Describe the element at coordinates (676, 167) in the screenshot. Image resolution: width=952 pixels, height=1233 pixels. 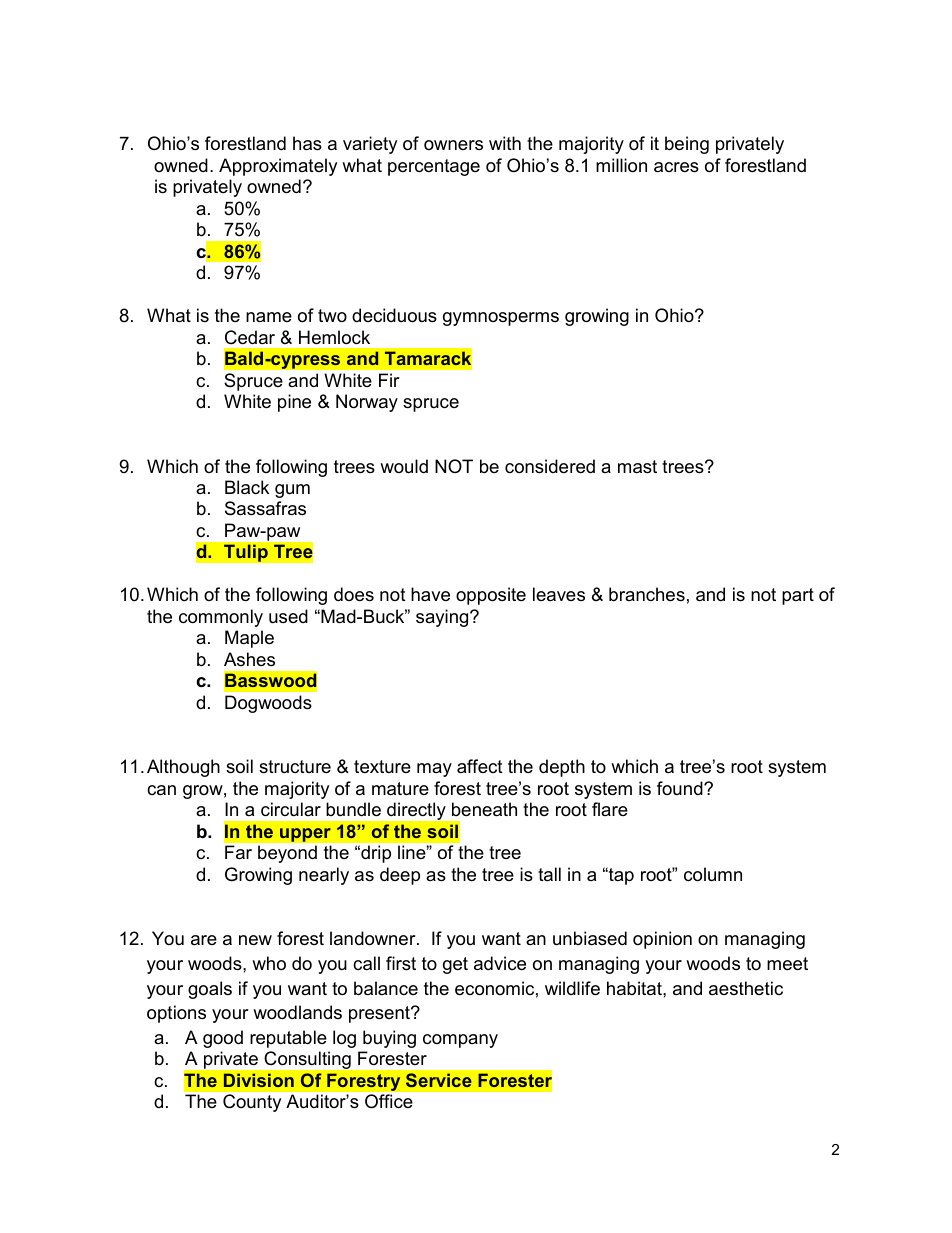
I see `acres` at that location.
